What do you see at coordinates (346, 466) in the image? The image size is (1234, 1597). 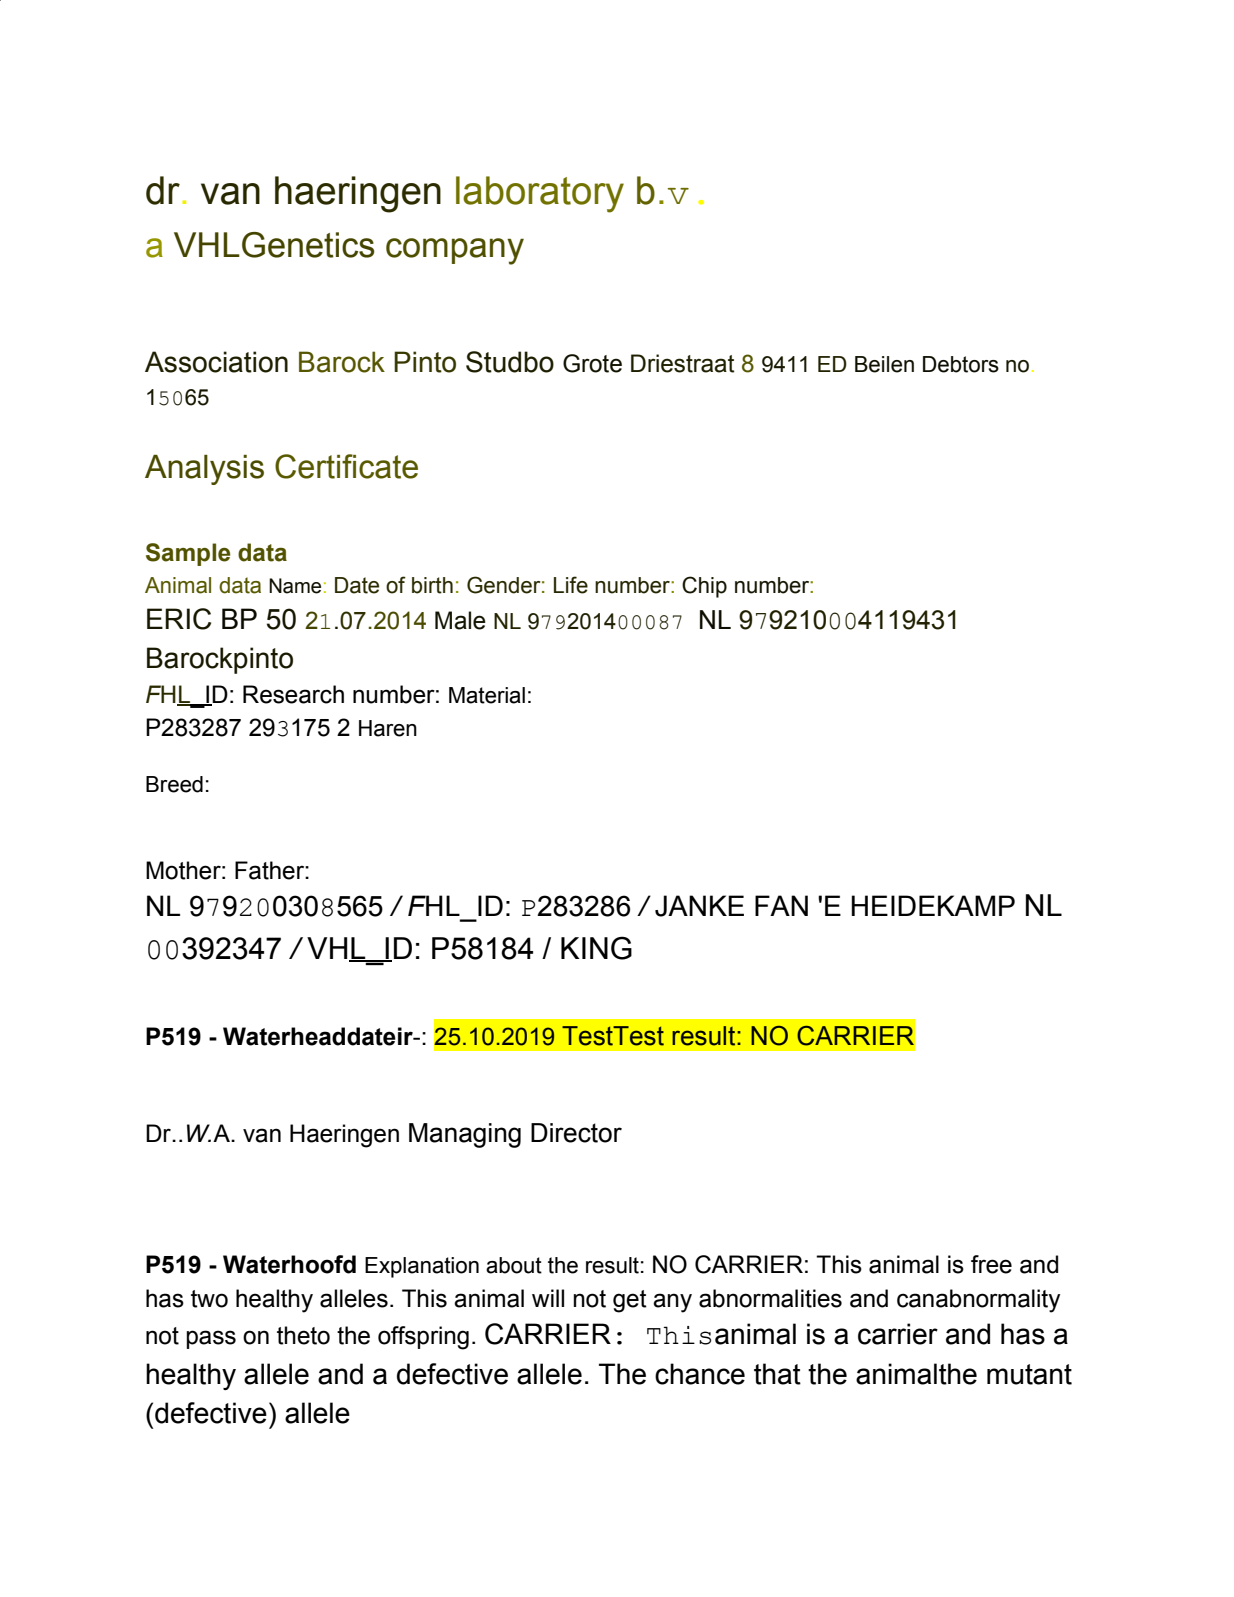 I see `Certificate` at bounding box center [346, 466].
